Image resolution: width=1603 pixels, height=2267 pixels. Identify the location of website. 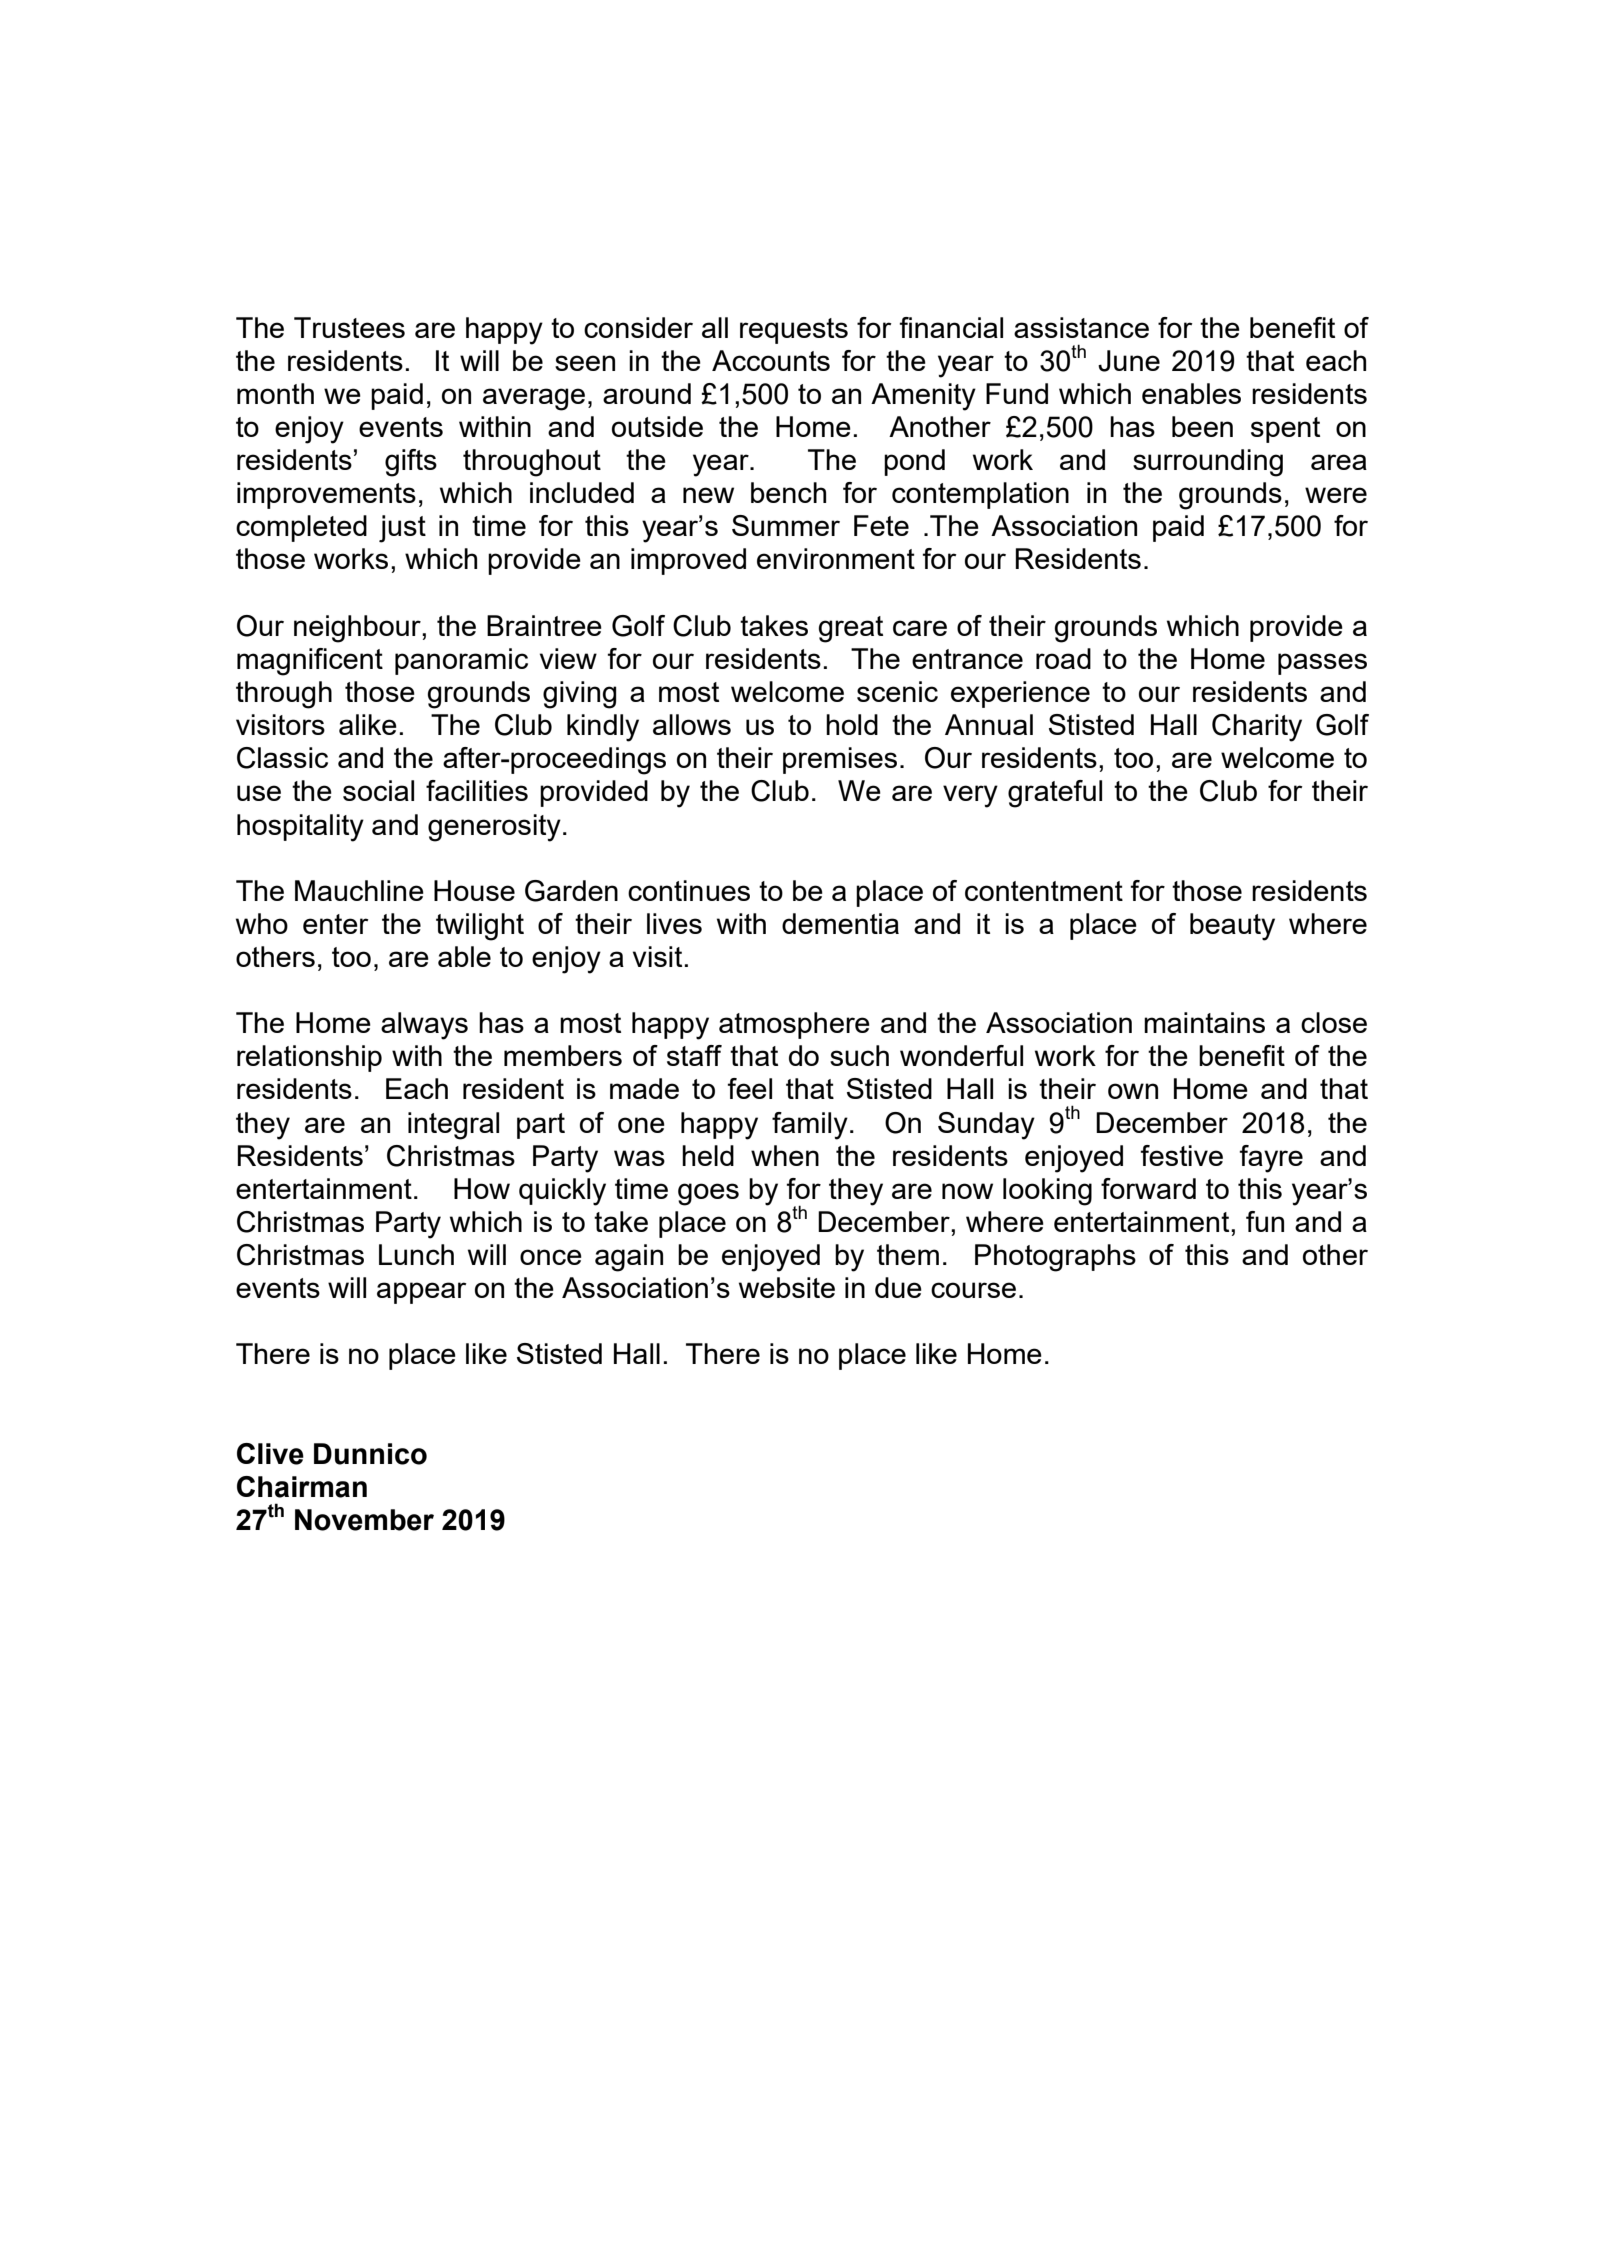
(787, 1287).
